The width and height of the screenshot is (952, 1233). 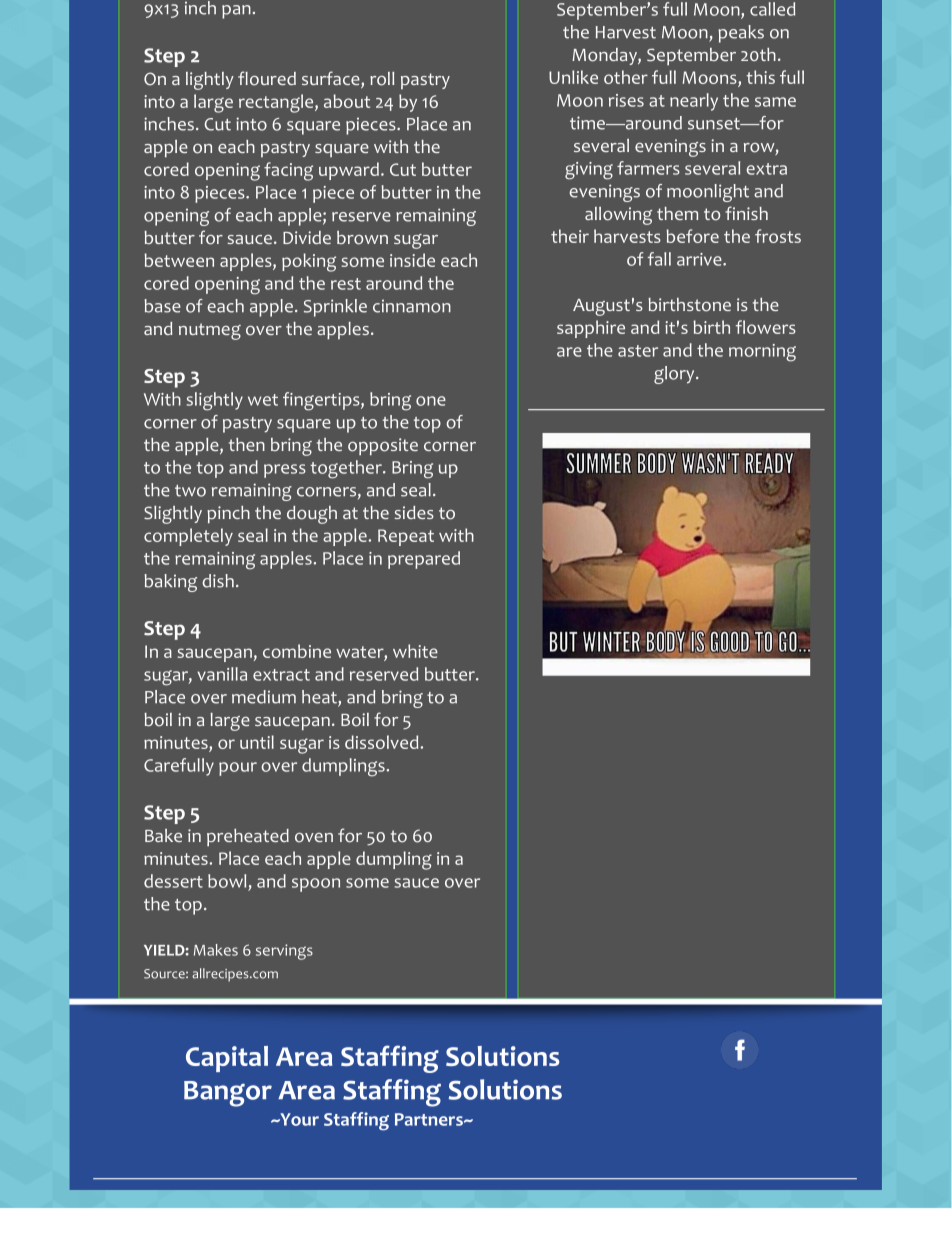 What do you see at coordinates (316, 885) in the screenshot?
I see `spoon` at bounding box center [316, 885].
